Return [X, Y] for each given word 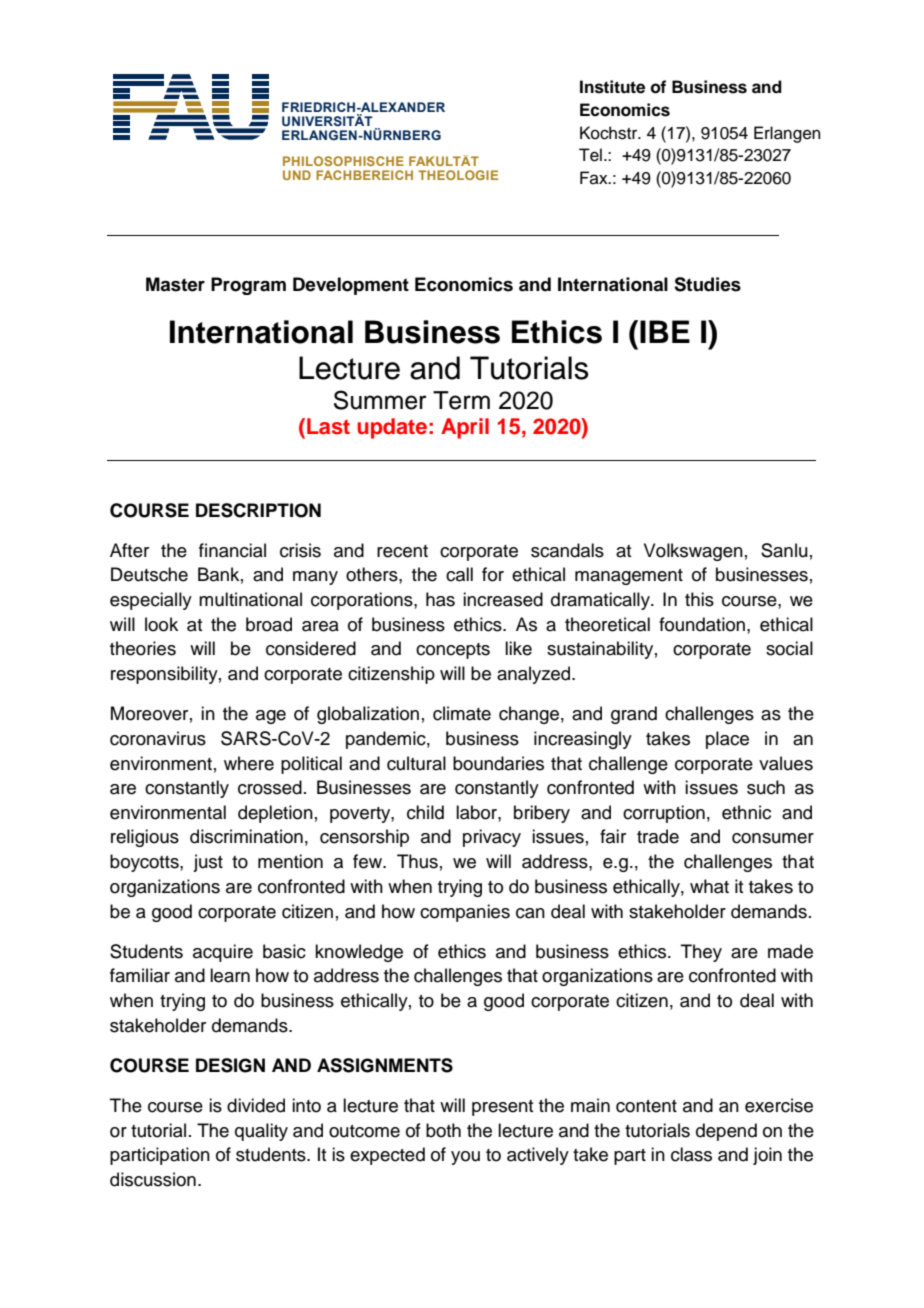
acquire [223, 953]
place [727, 740]
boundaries [498, 763]
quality [261, 1132]
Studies [707, 284]
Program [248, 286]
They [701, 953]
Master [175, 284]
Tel [590, 155]
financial [232, 550]
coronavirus [158, 738]
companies [465, 913]
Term [461, 400]
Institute [612, 87]
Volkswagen [693, 552]
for [493, 574]
